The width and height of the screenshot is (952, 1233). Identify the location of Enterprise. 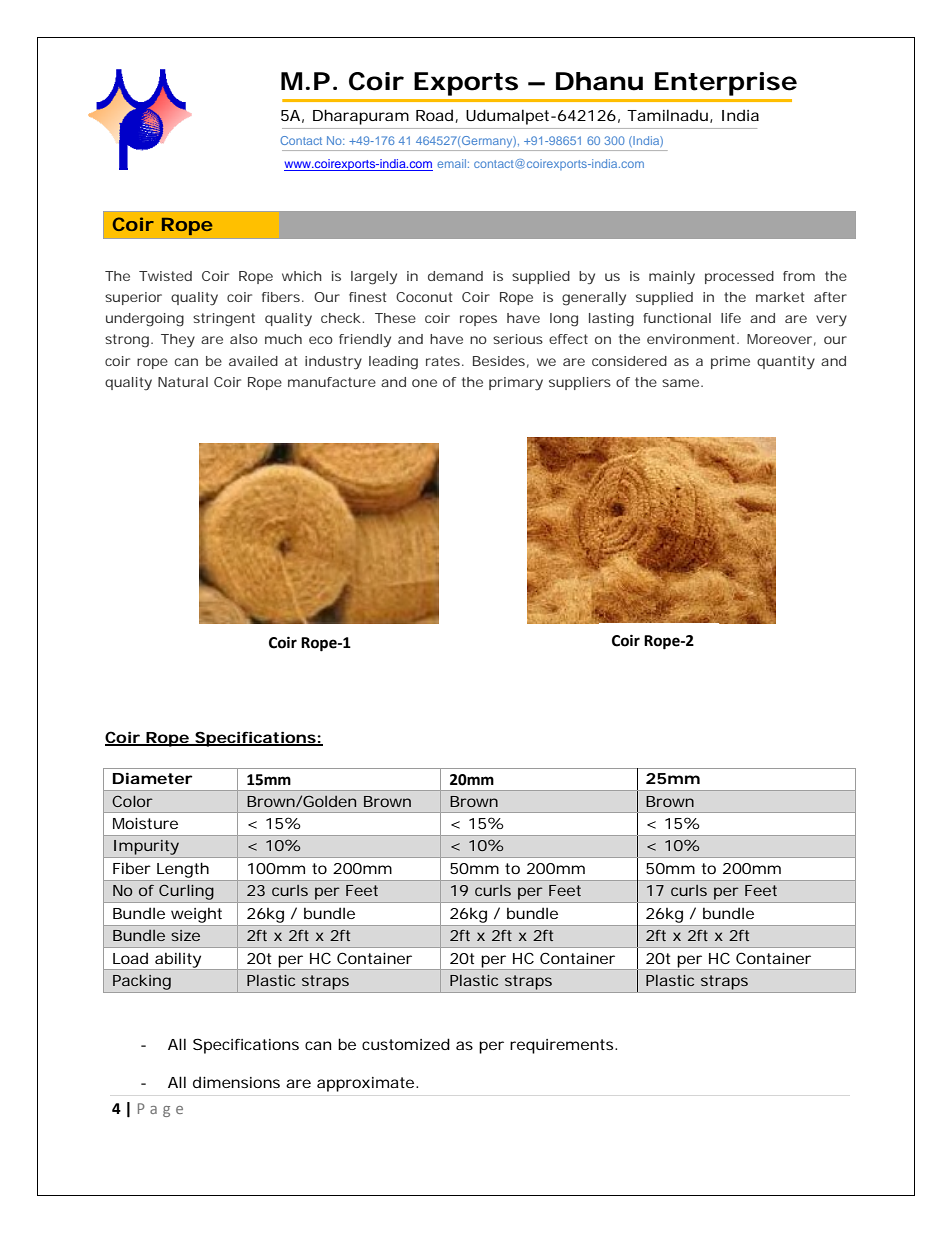
(726, 84).
